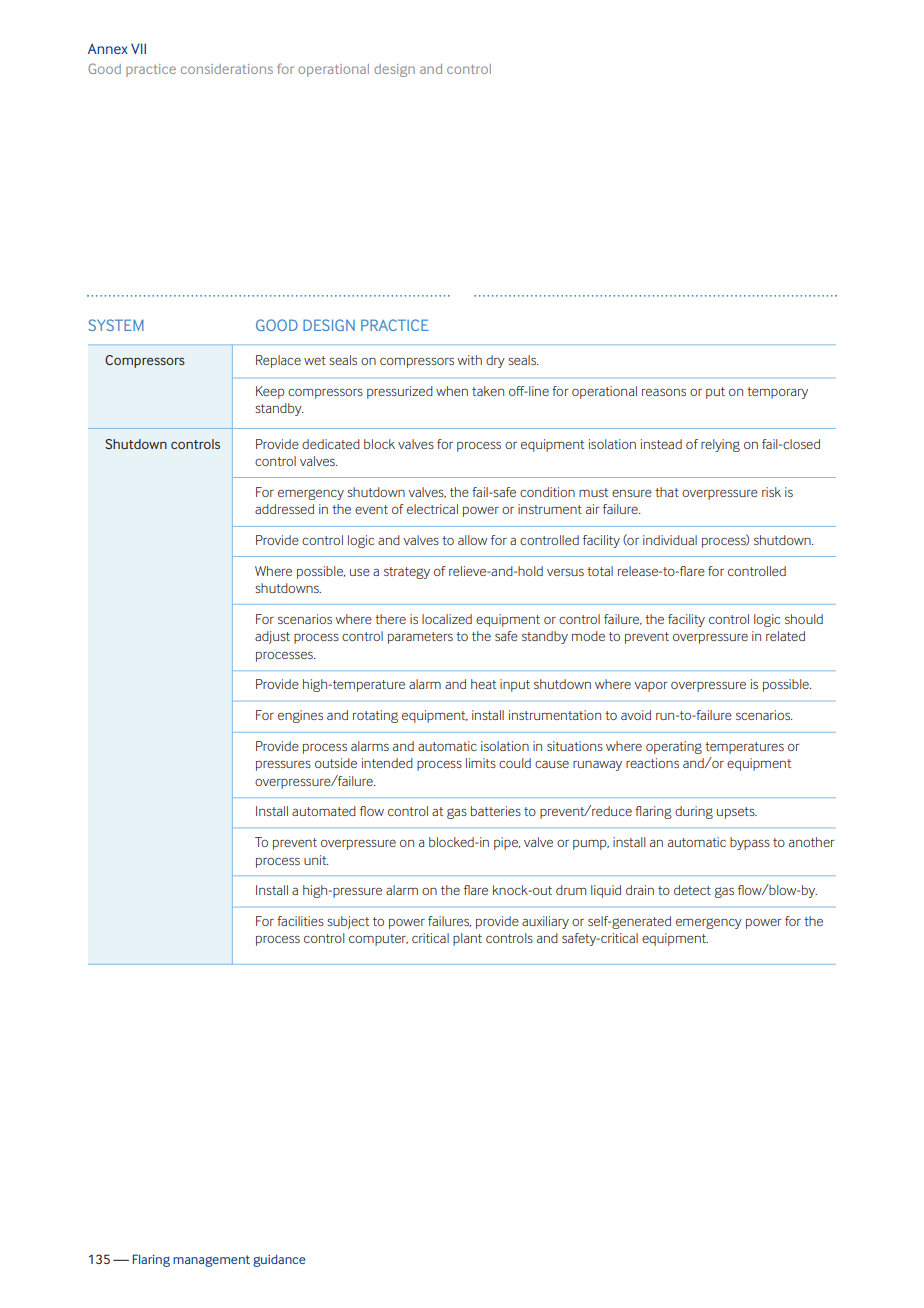 The image size is (924, 1308). I want to click on heat, so click(483, 684).
